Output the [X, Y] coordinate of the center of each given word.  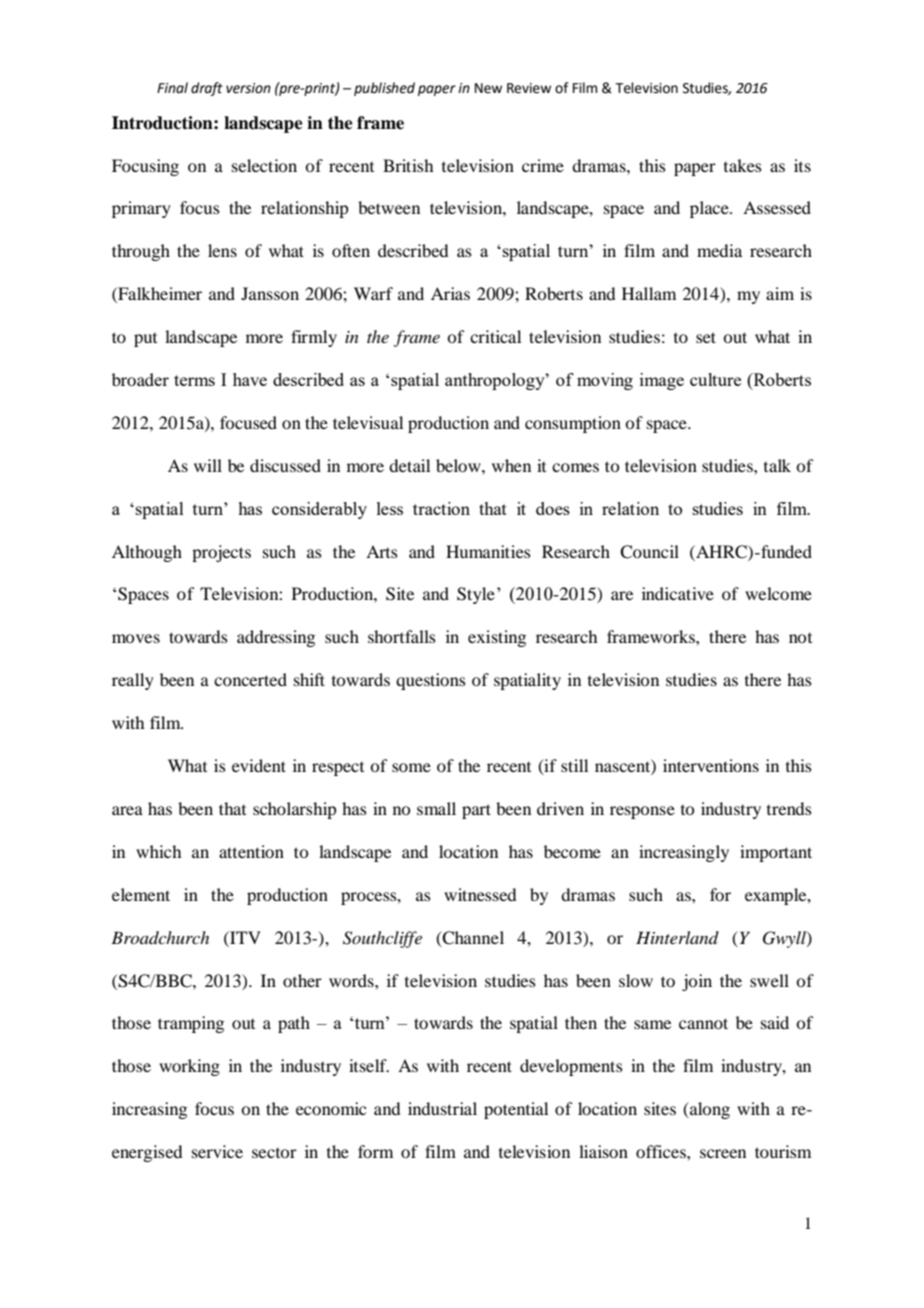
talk [777, 465]
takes [743, 165]
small [436, 808]
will [208, 465]
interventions [711, 765]
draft [207, 89]
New [488, 88]
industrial [442, 1108]
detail [409, 465]
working [189, 1067]
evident [259, 765]
